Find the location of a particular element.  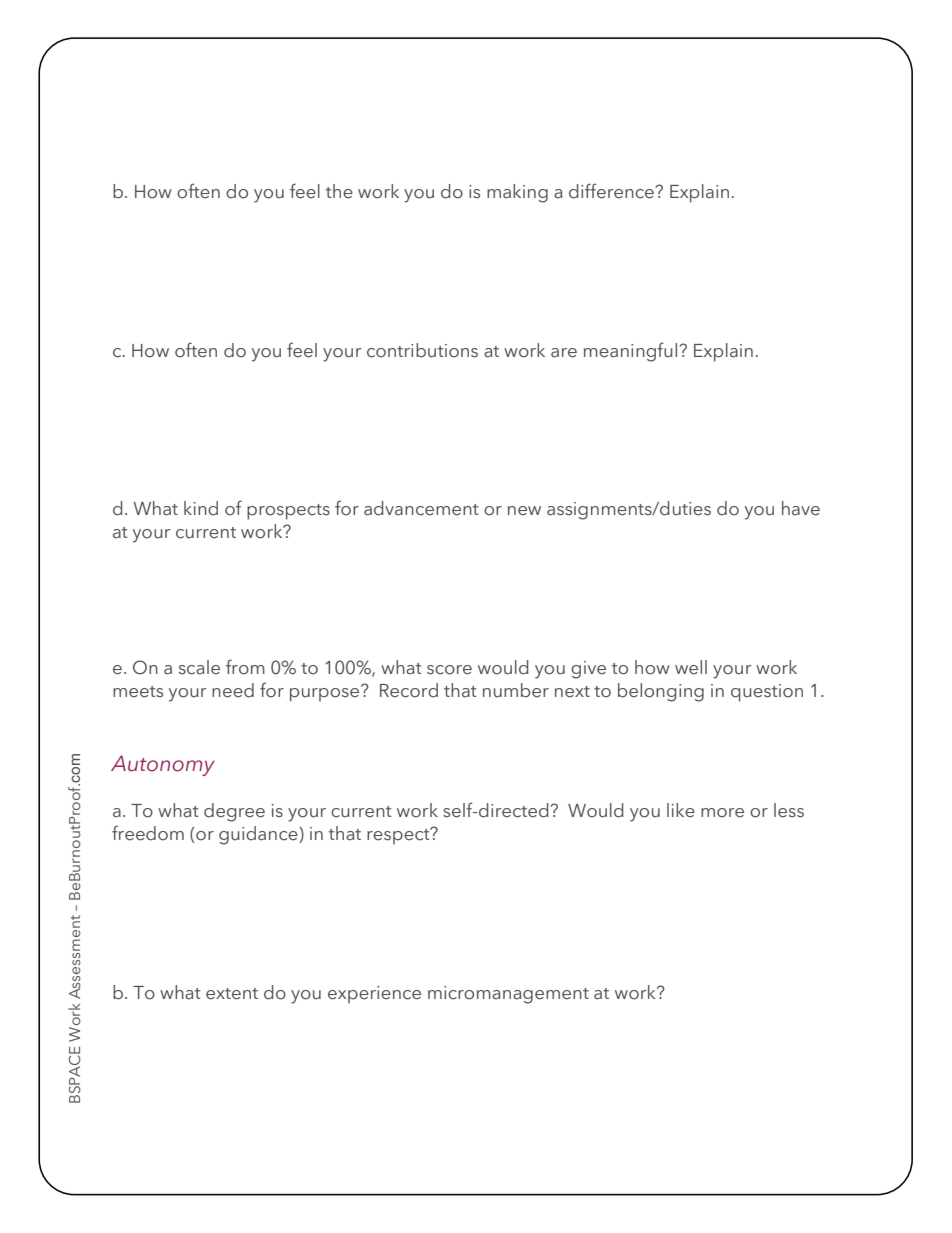

difference is located at coordinates (612, 191).
